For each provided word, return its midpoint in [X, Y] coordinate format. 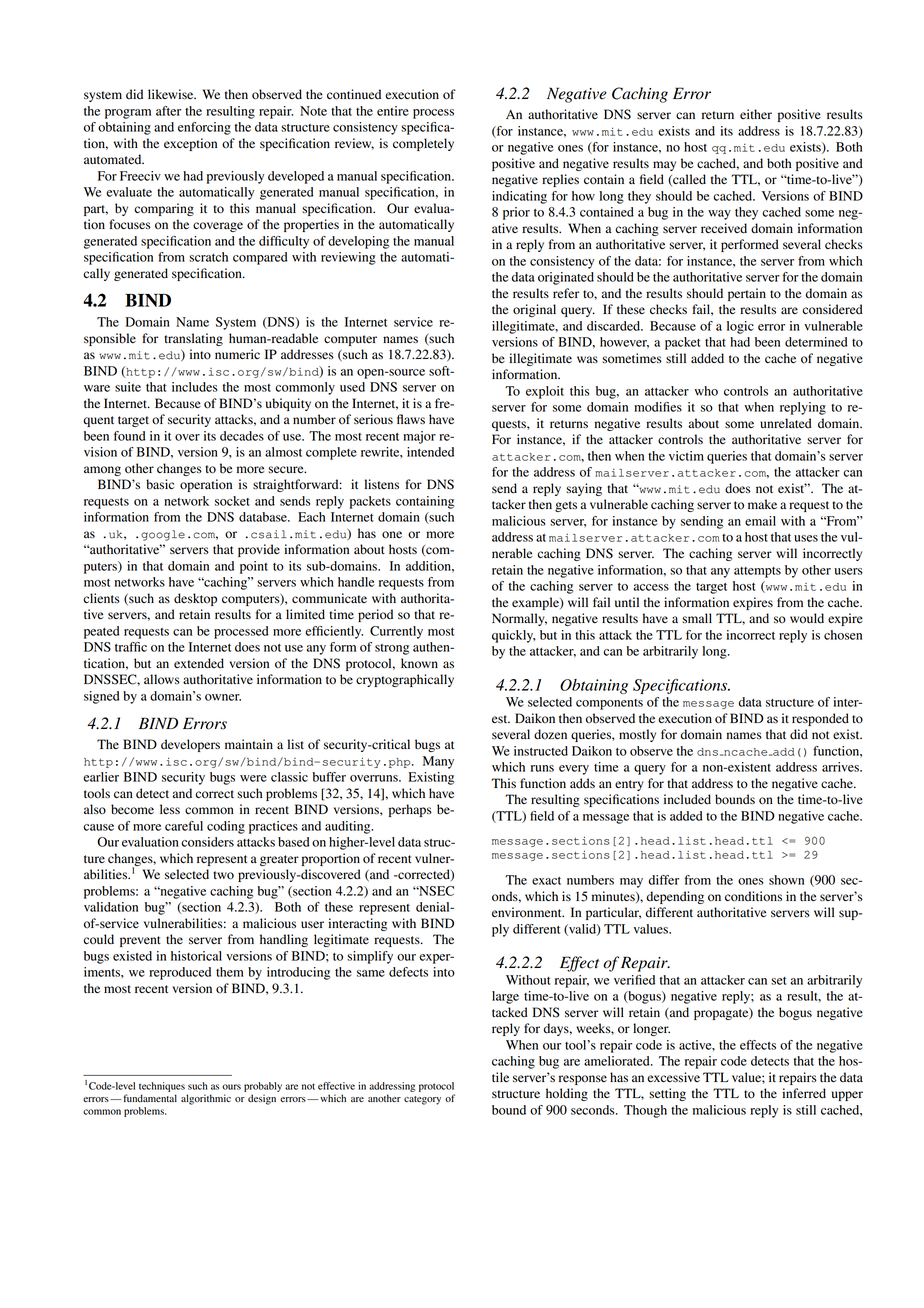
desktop [195, 599]
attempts [757, 572]
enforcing [204, 128]
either [756, 114]
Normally [519, 619]
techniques [162, 1087]
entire [393, 111]
